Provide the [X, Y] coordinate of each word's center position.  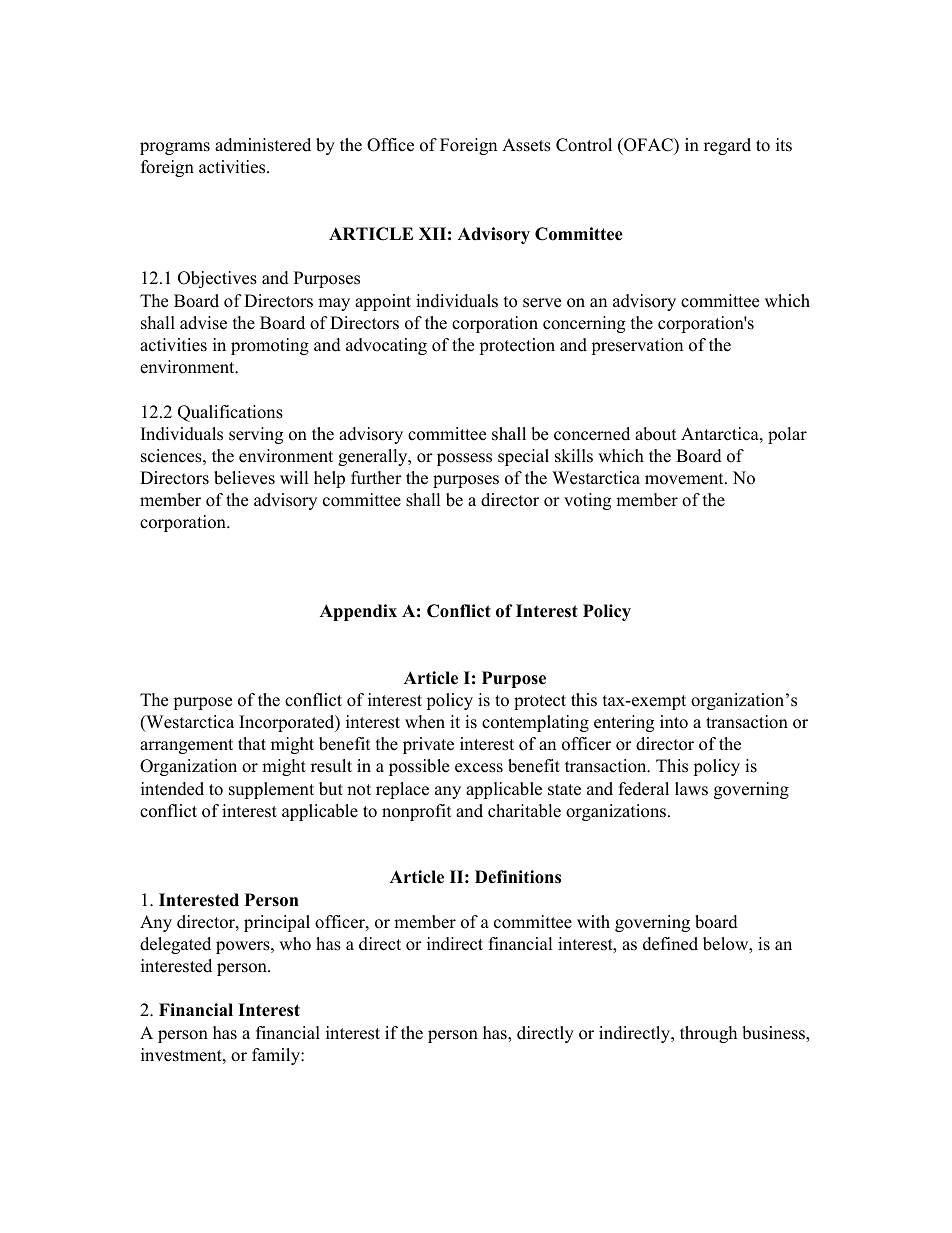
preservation [637, 346]
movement [685, 479]
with [593, 921]
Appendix [358, 612]
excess [479, 768]
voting [587, 501]
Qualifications [230, 413]
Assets [526, 145]
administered [263, 145]
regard [727, 146]
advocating [386, 346]
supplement [271, 790]
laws [691, 789]
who [295, 944]
